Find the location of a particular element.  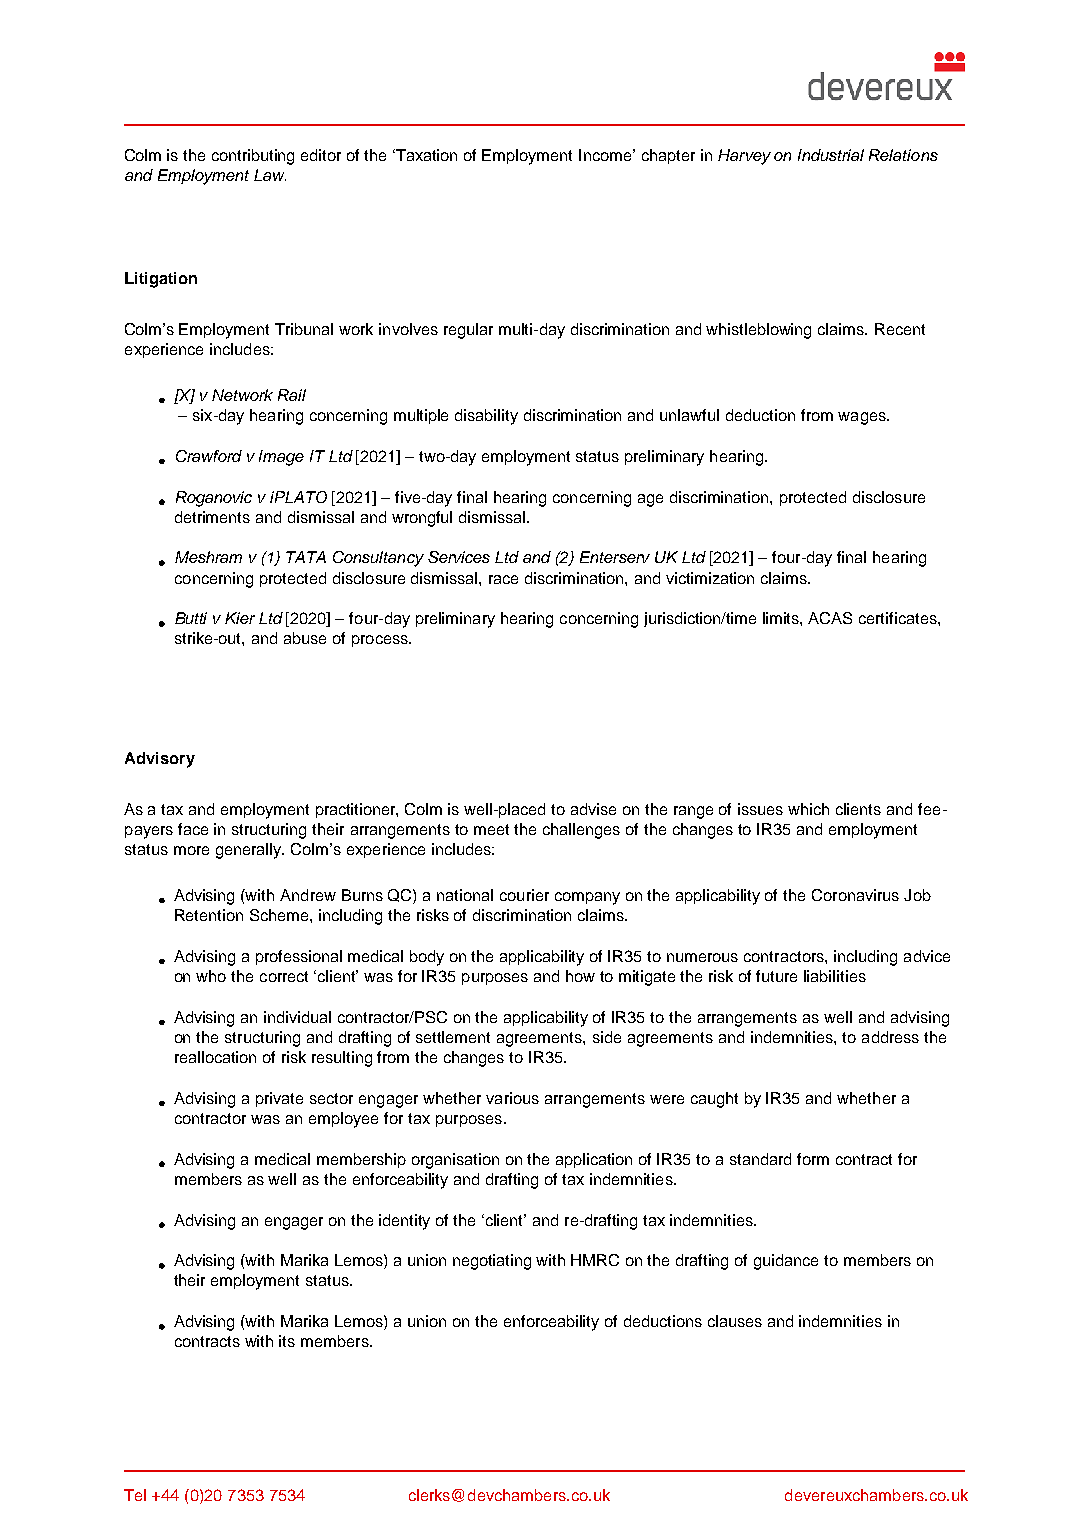

negotiating is located at coordinates (492, 1262).
